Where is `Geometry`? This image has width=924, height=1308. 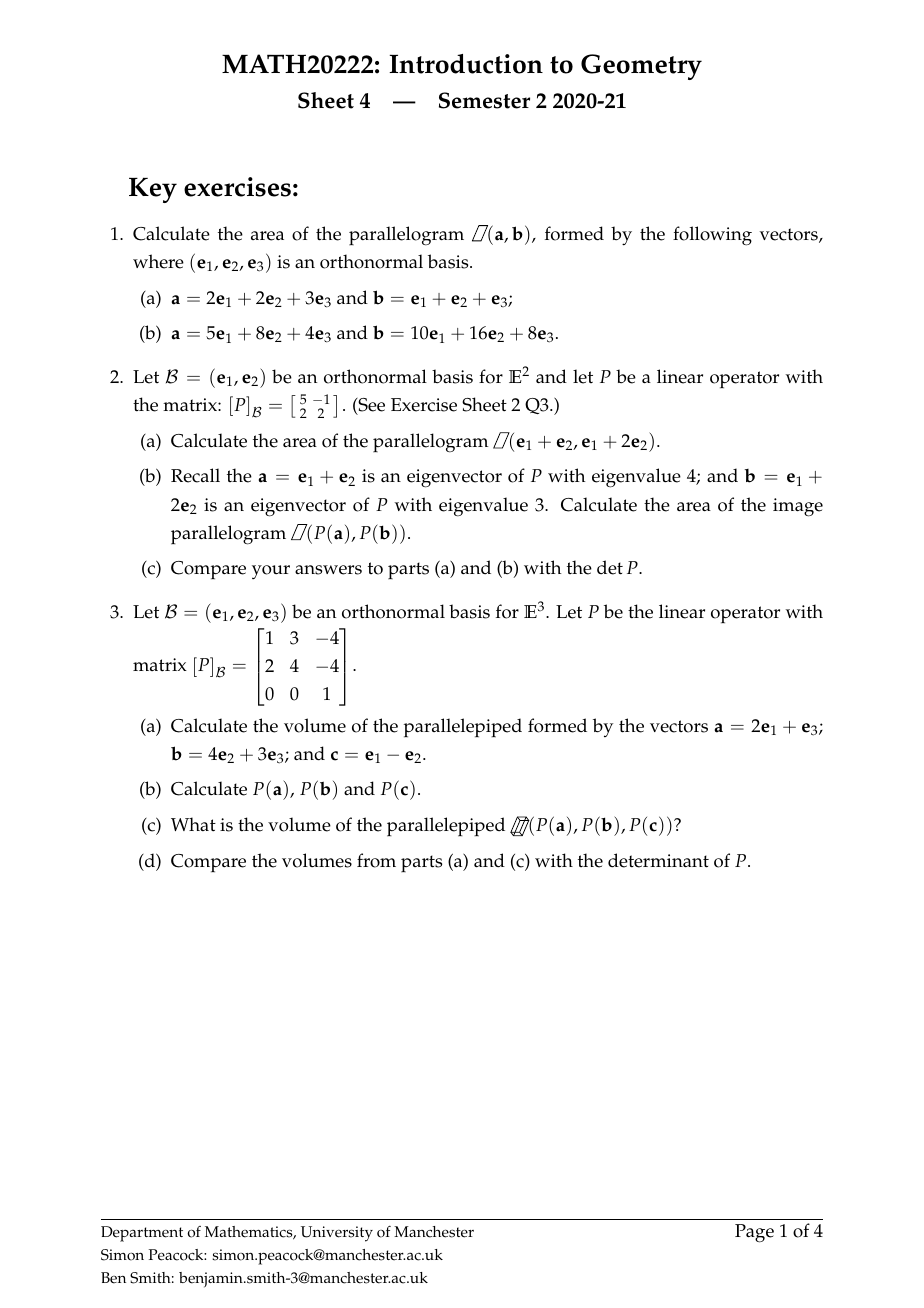
Geometry is located at coordinates (641, 67).
